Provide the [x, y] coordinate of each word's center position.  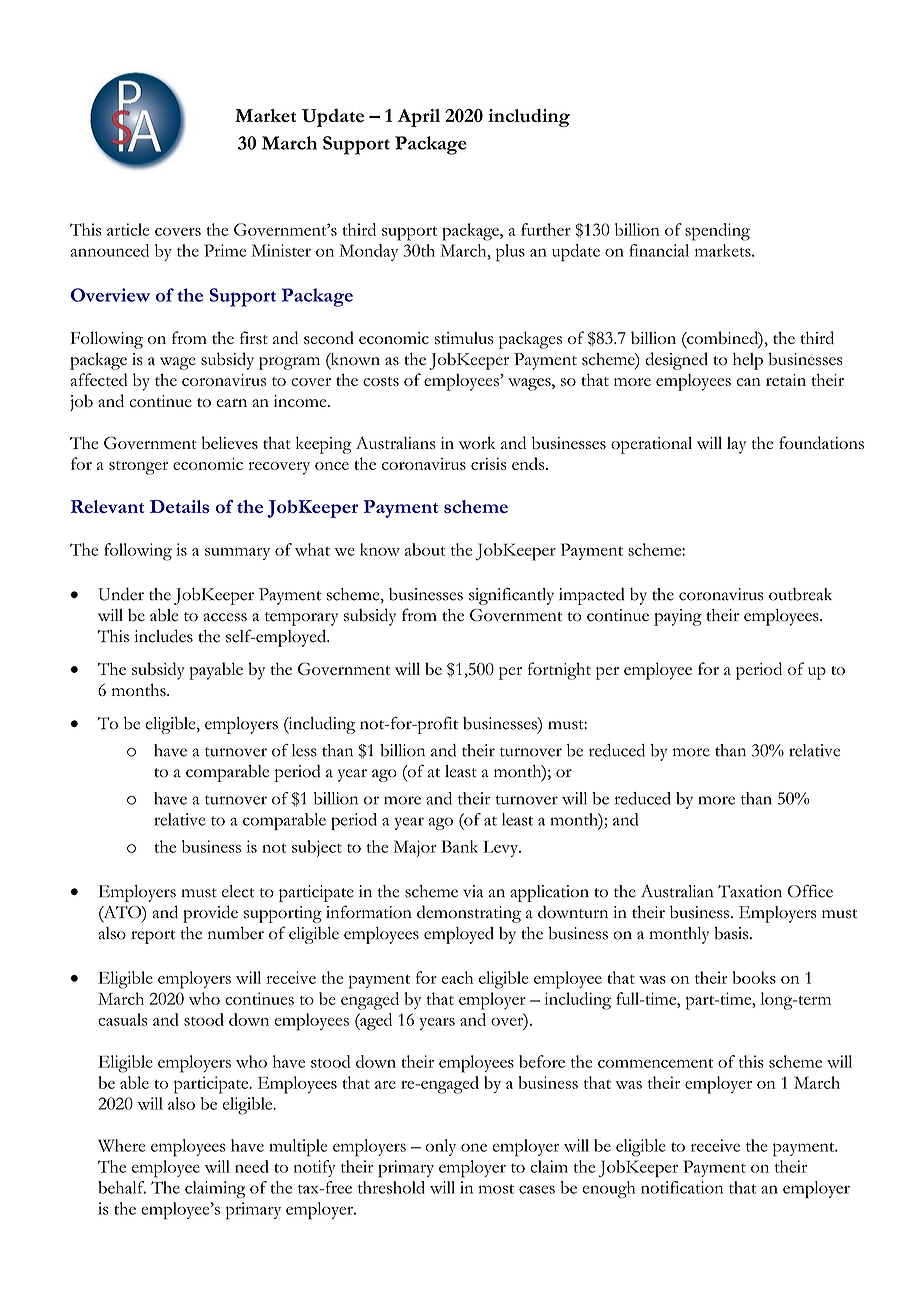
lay [736, 445]
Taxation [750, 891]
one [474, 1147]
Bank [460, 846]
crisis [488, 464]
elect [238, 891]
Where [121, 1145]
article [128, 229]
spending [717, 232]
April [418, 118]
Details [179, 506]
